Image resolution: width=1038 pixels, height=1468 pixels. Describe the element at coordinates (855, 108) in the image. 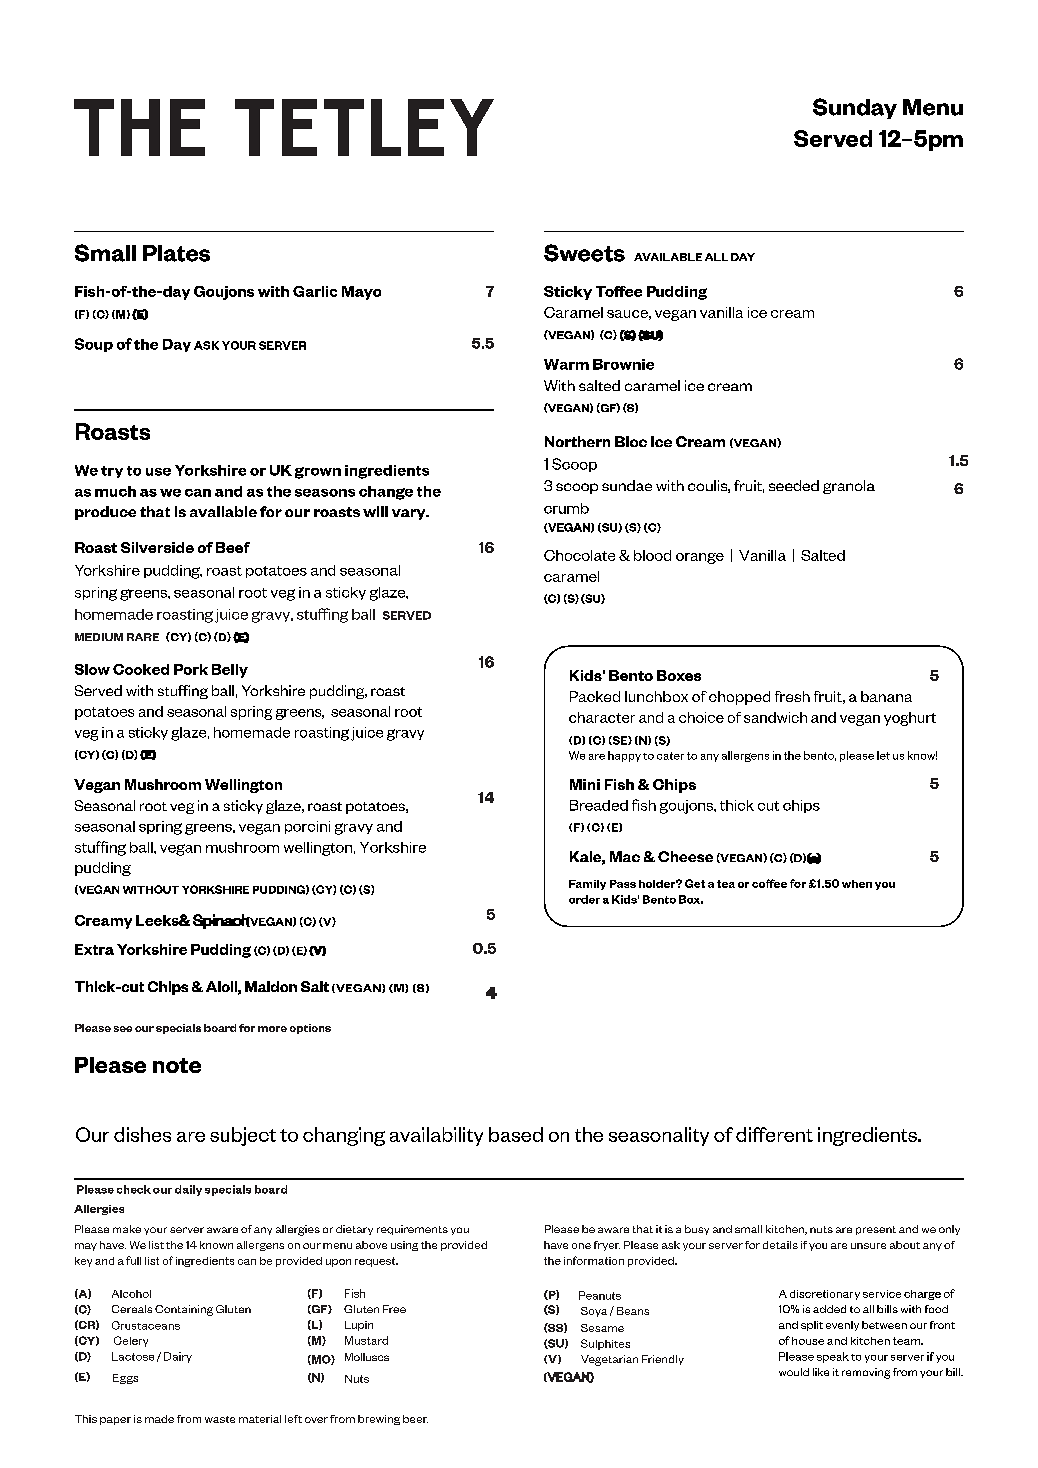

I see `Sunday` at that location.
